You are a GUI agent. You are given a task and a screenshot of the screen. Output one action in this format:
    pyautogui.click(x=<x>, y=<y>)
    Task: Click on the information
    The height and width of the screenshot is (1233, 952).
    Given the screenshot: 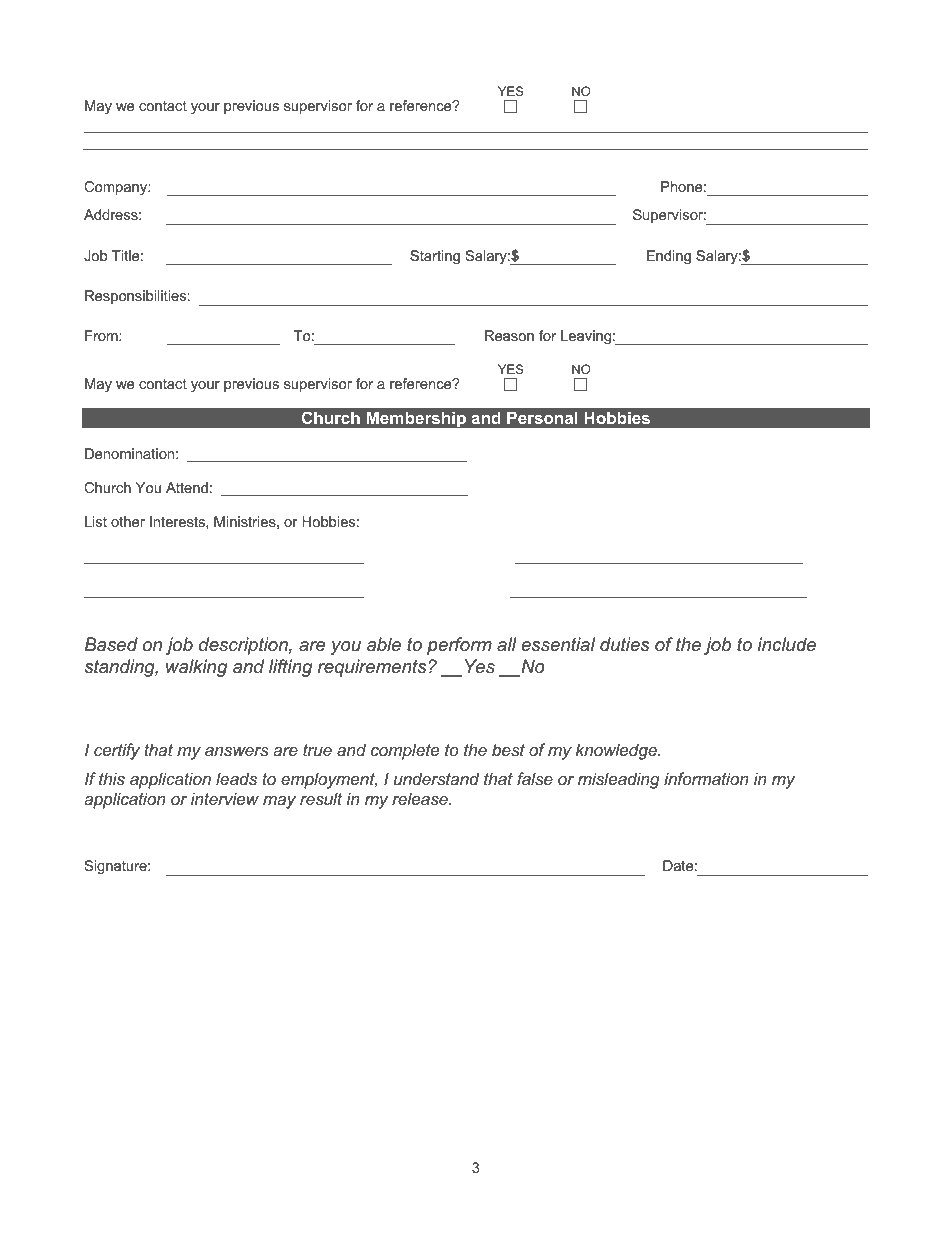 What is the action you would take?
    pyautogui.click(x=706, y=778)
